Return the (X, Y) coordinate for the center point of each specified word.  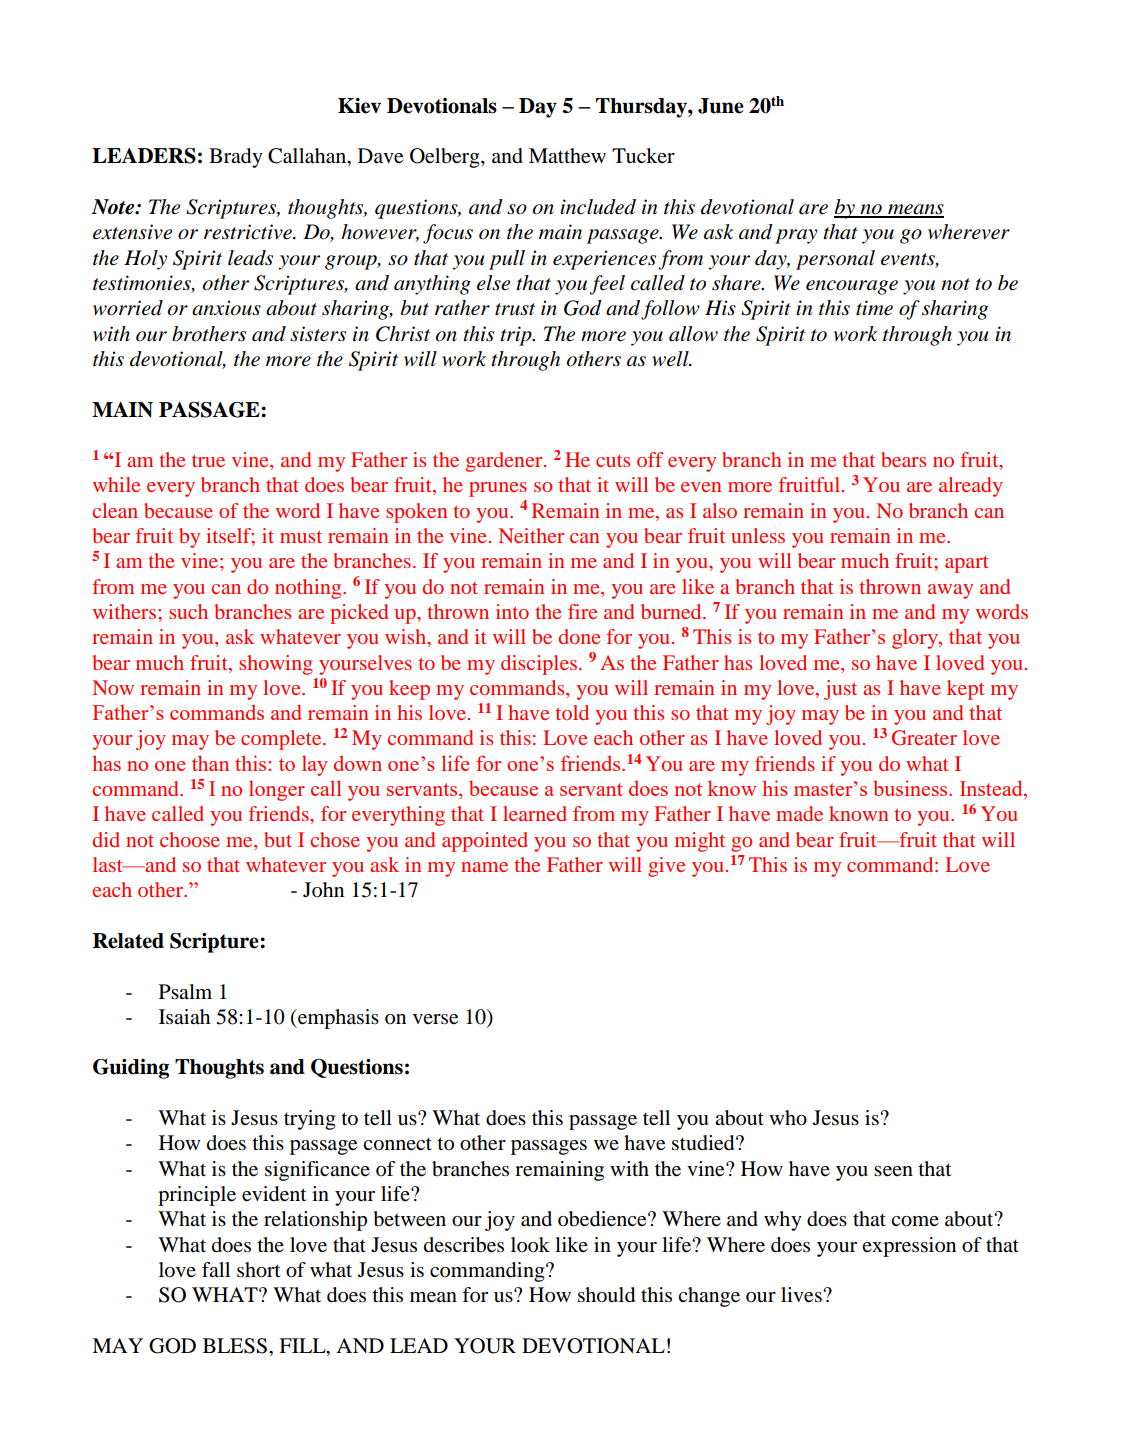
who (788, 1118)
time (874, 308)
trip (517, 336)
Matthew (567, 156)
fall (216, 1269)
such (188, 611)
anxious (226, 308)
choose (190, 839)
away (950, 591)
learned (535, 813)
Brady (236, 158)
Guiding (131, 1069)
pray (796, 236)
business (911, 788)
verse (435, 1019)
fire (582, 611)
